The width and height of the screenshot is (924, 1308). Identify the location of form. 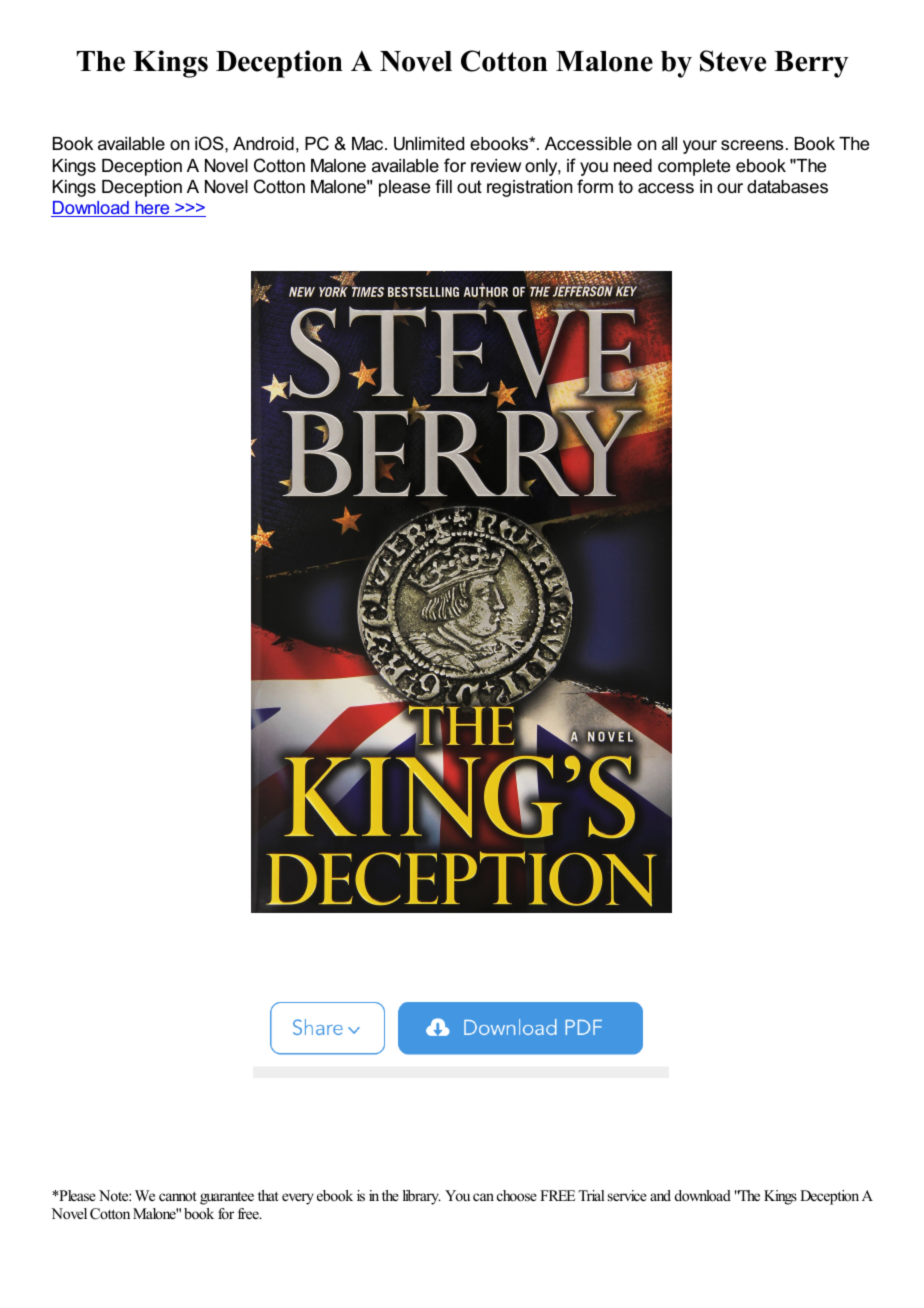
(595, 186).
